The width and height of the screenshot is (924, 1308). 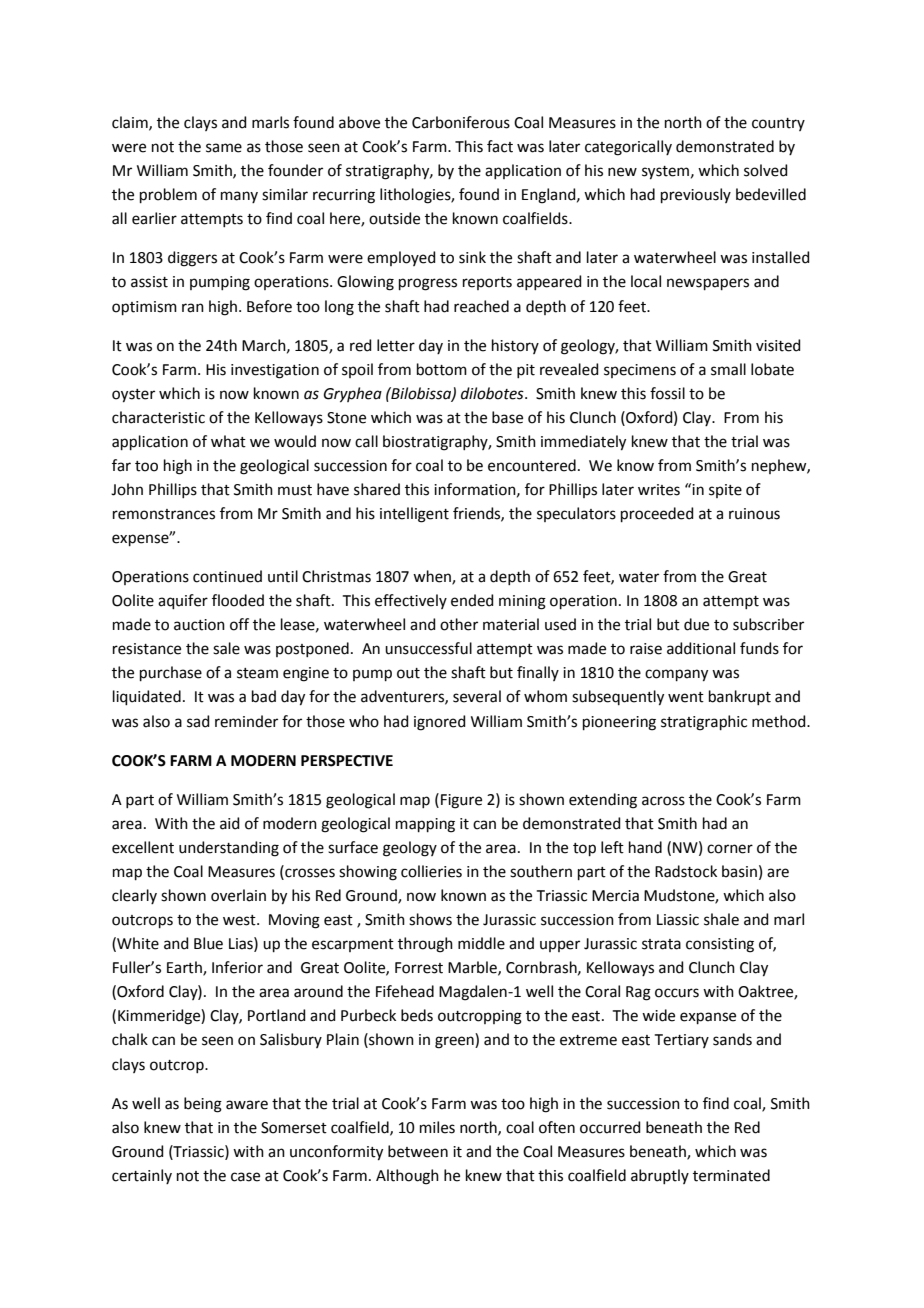 I want to click on unsuccessful, so click(x=428, y=648).
